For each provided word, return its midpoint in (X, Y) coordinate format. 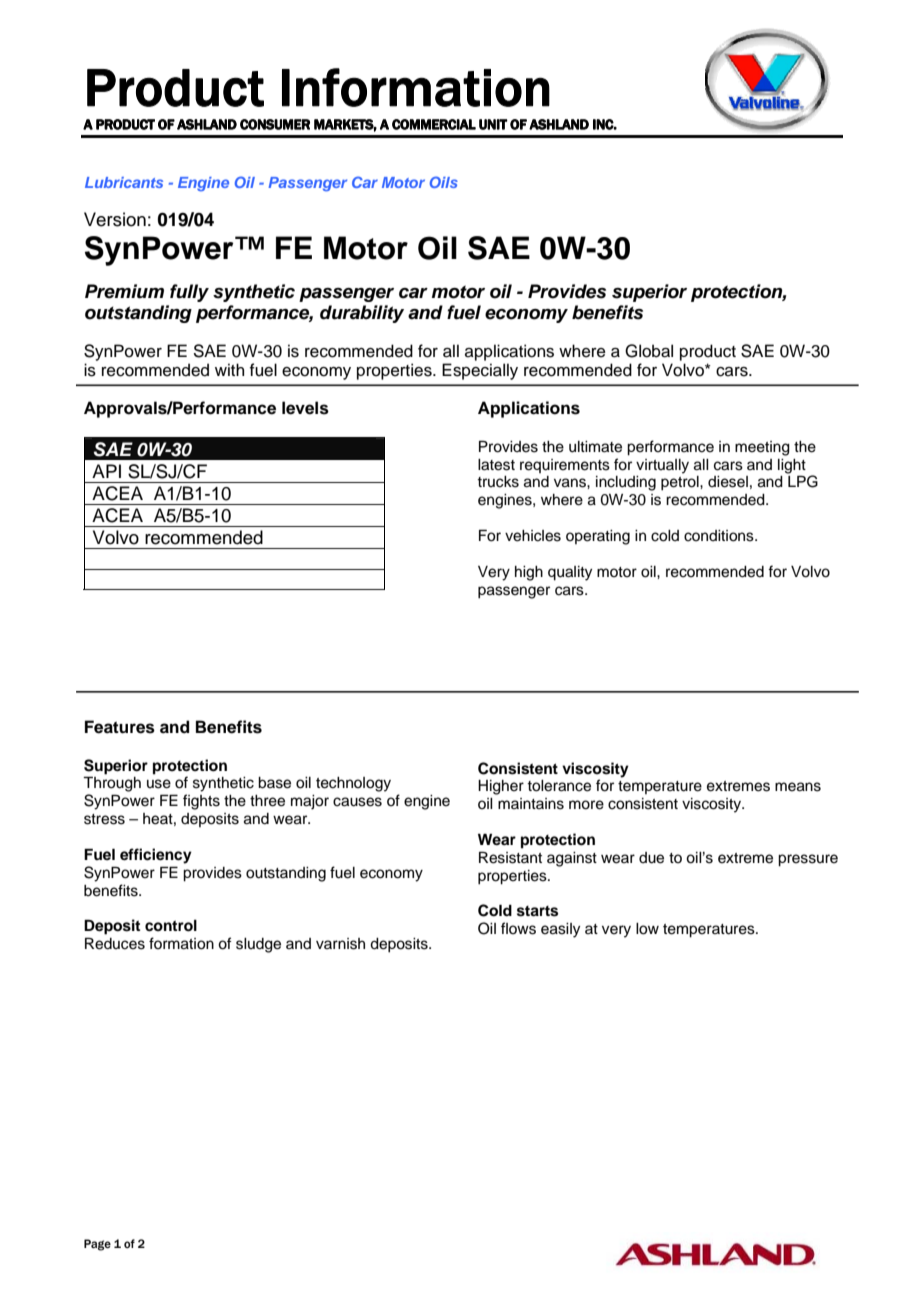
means (798, 787)
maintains (531, 804)
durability (362, 314)
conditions (720, 536)
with (229, 369)
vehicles (533, 536)
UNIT (493, 124)
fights (201, 802)
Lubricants (124, 182)
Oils (444, 182)
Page (97, 1245)
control (171, 926)
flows (518, 928)
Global (649, 351)
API (106, 471)
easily (560, 930)
